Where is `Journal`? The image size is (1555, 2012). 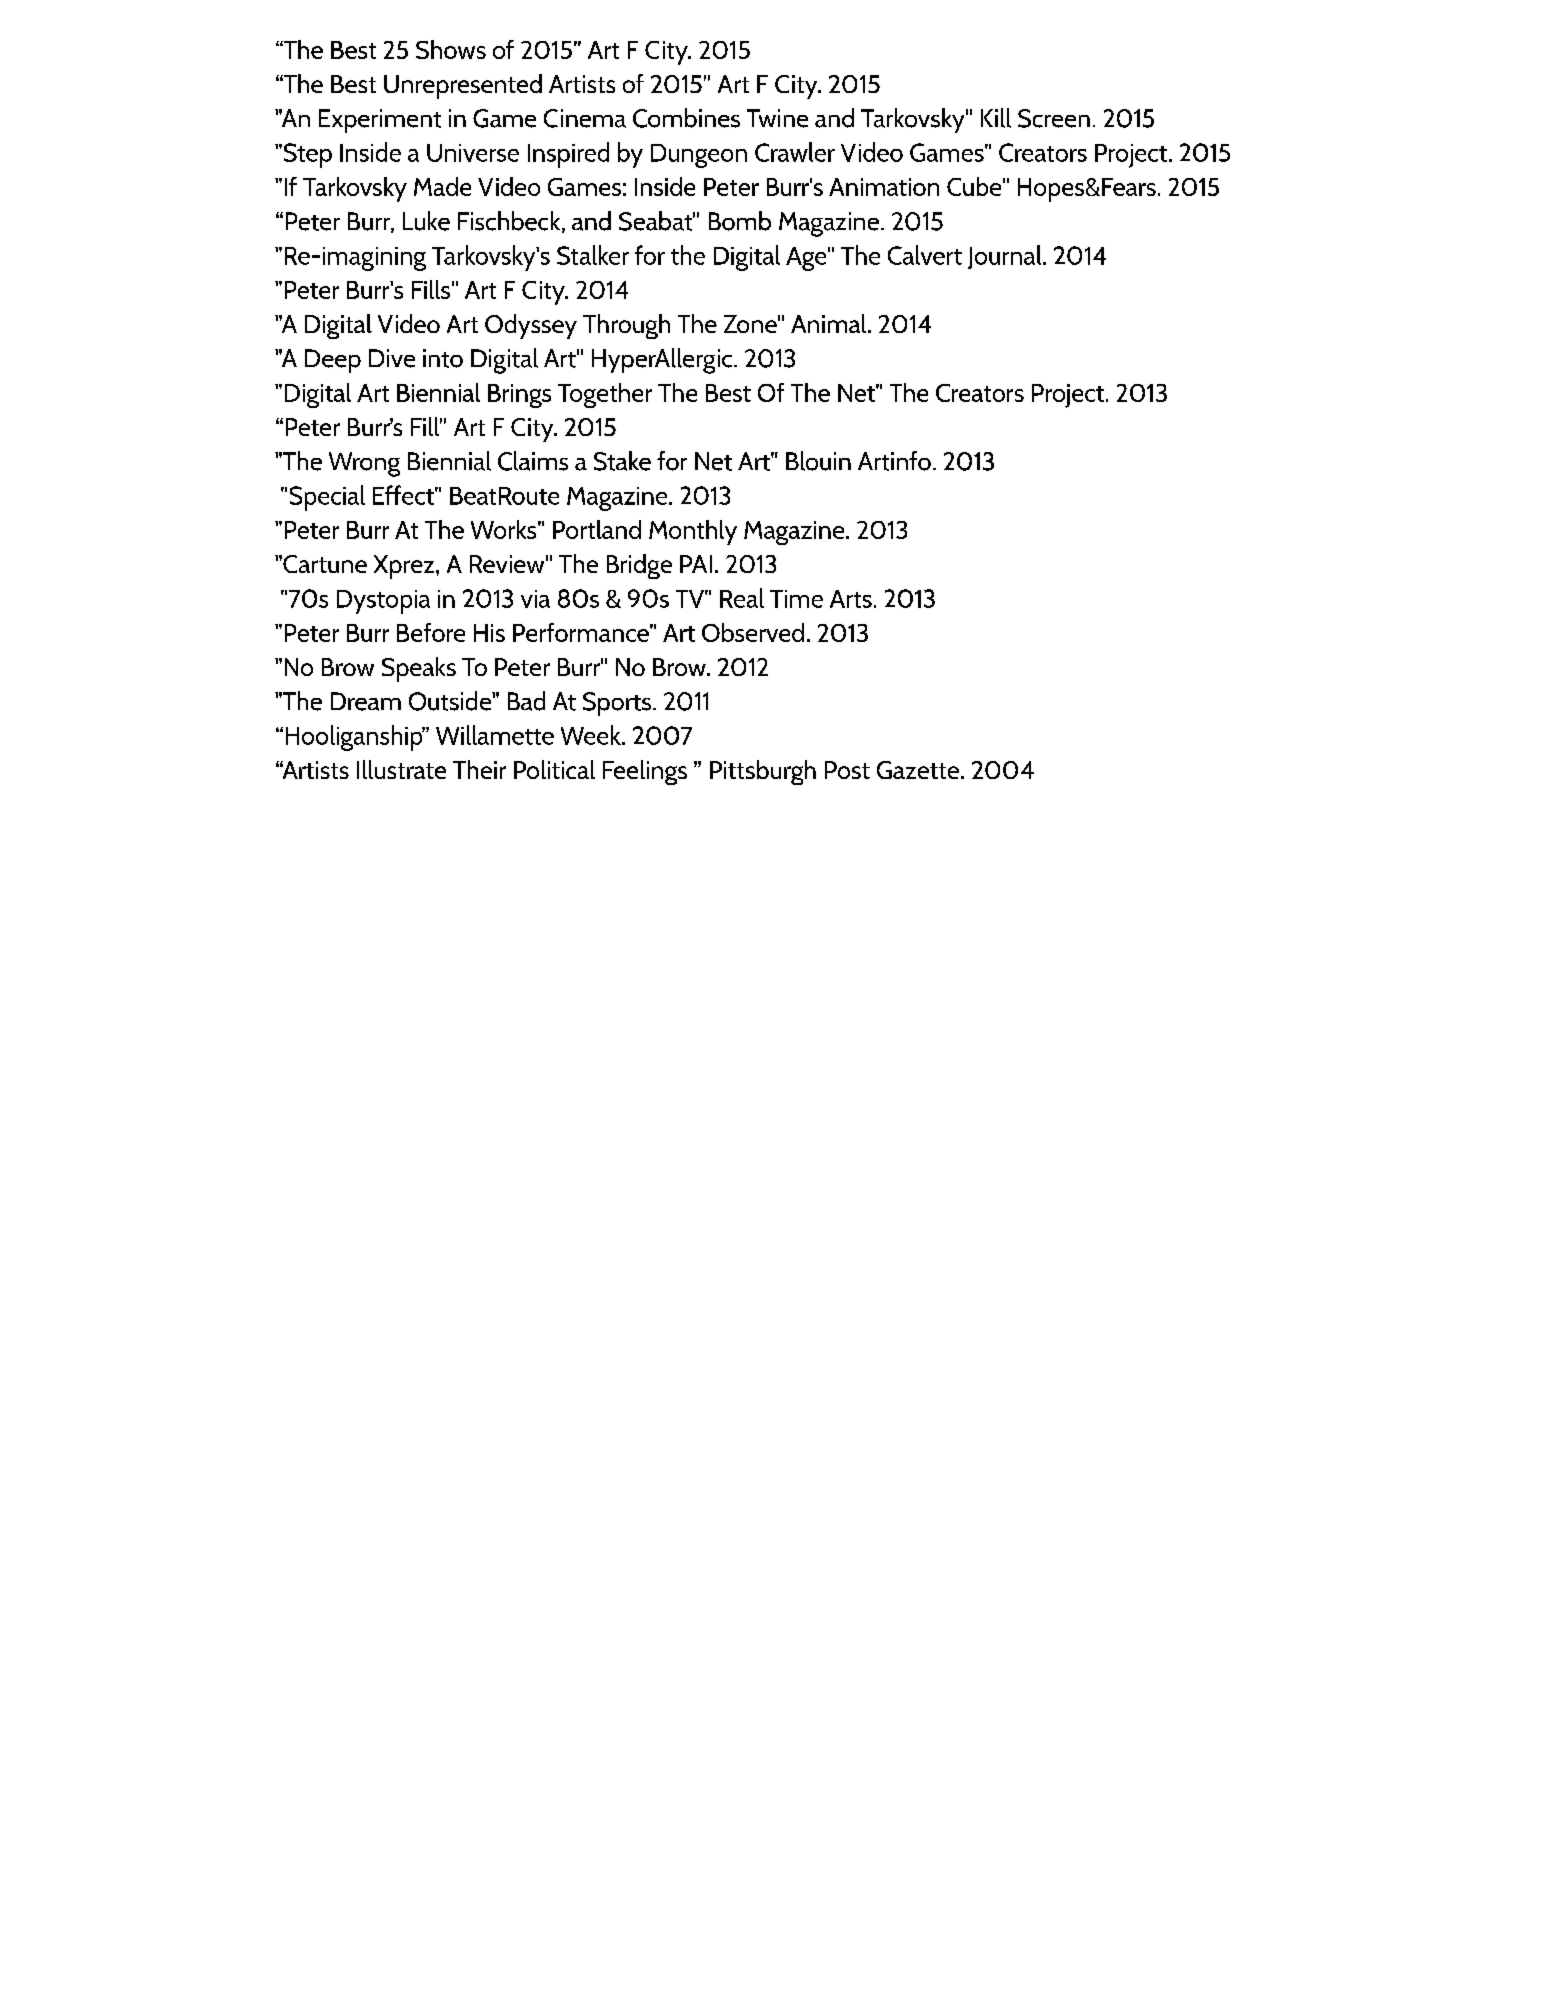
Journal is located at coordinates (1006, 257).
